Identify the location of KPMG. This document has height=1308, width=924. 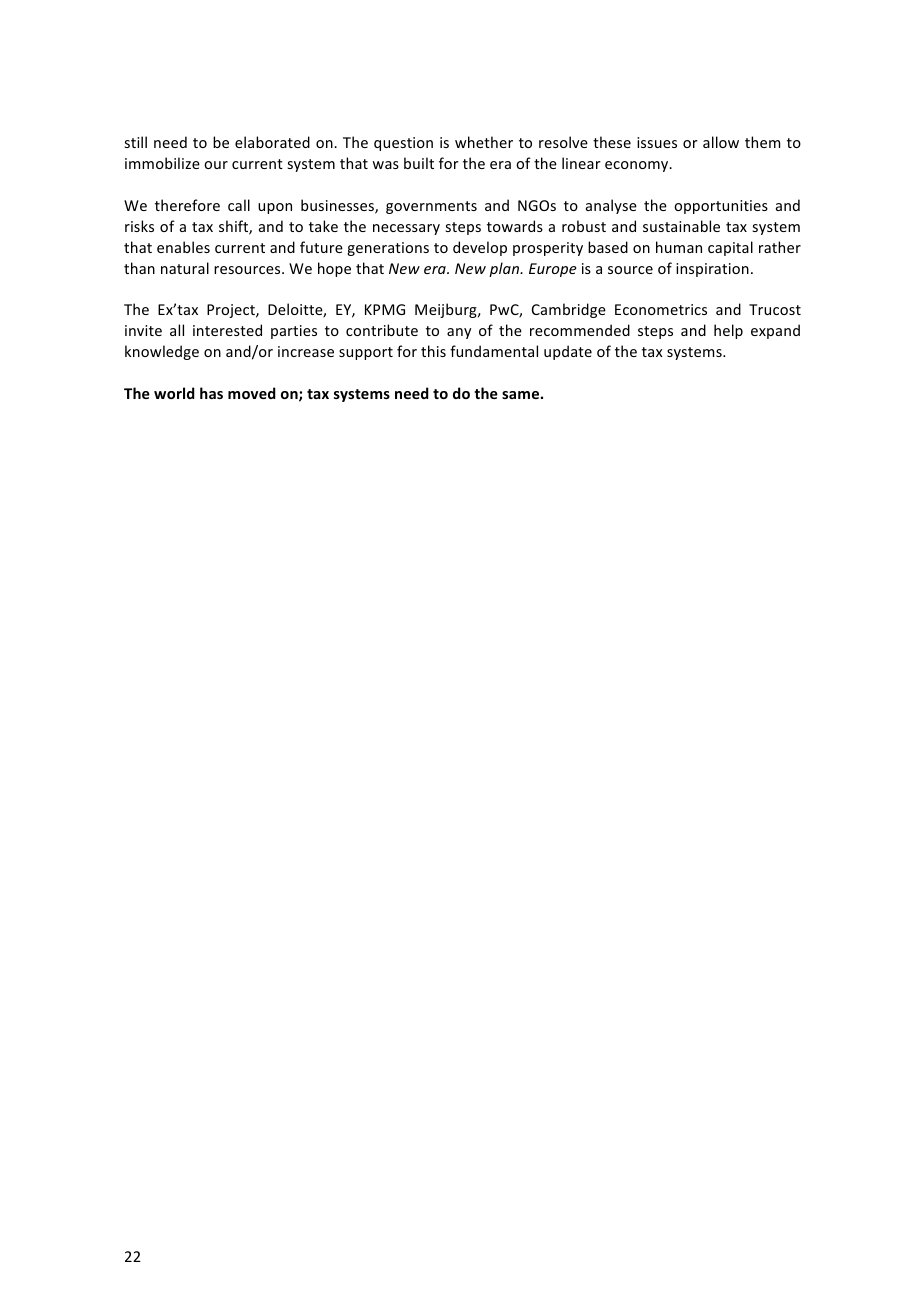
(385, 309).
